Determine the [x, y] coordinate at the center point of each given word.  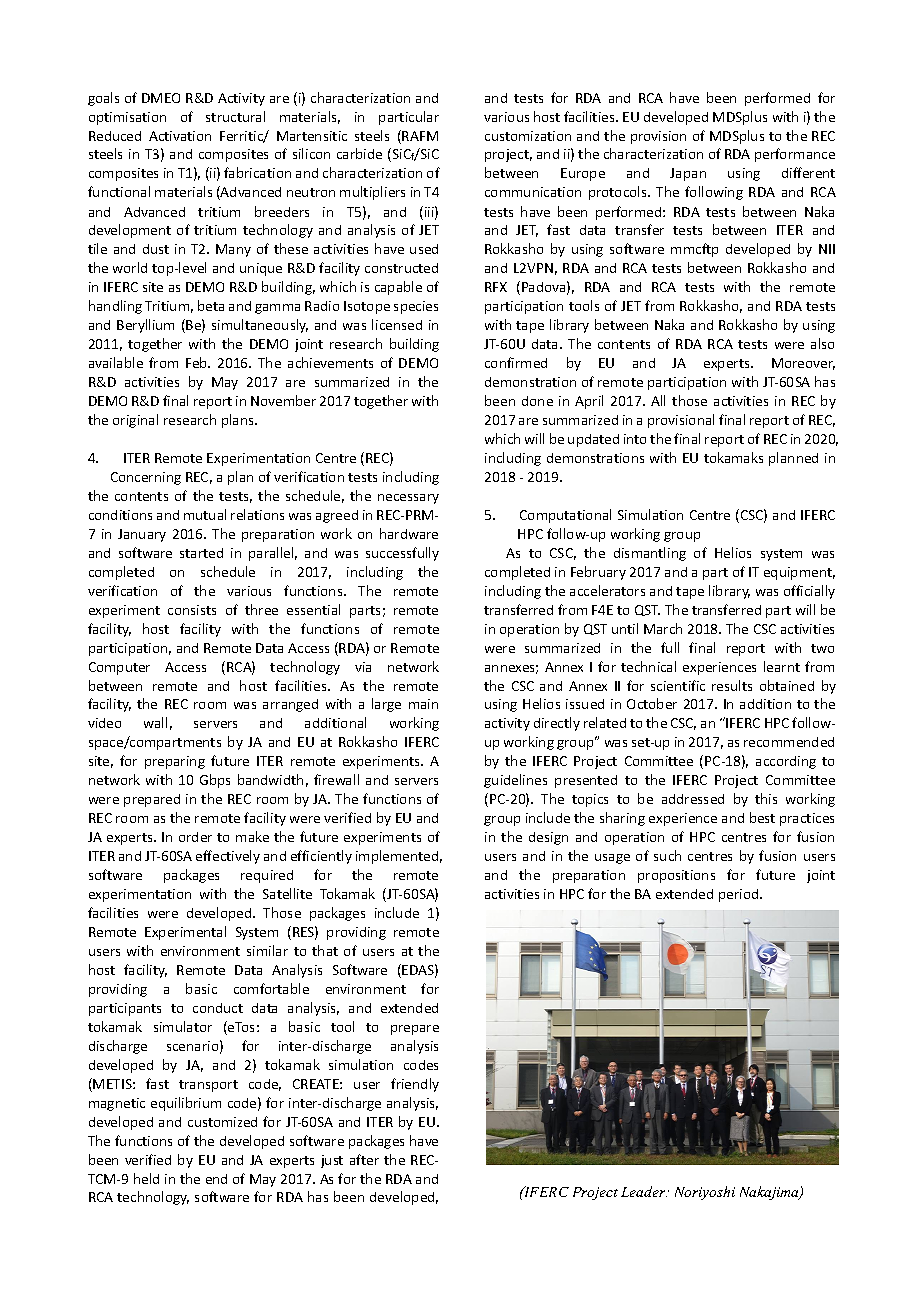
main [423, 704]
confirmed [516, 362]
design [548, 838]
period [740, 895]
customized [222, 1122]
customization [528, 136]
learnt [782, 666]
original [135, 421]
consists [192, 610]
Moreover [803, 364]
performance [795, 155]
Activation [180, 136]
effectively [228, 857]
